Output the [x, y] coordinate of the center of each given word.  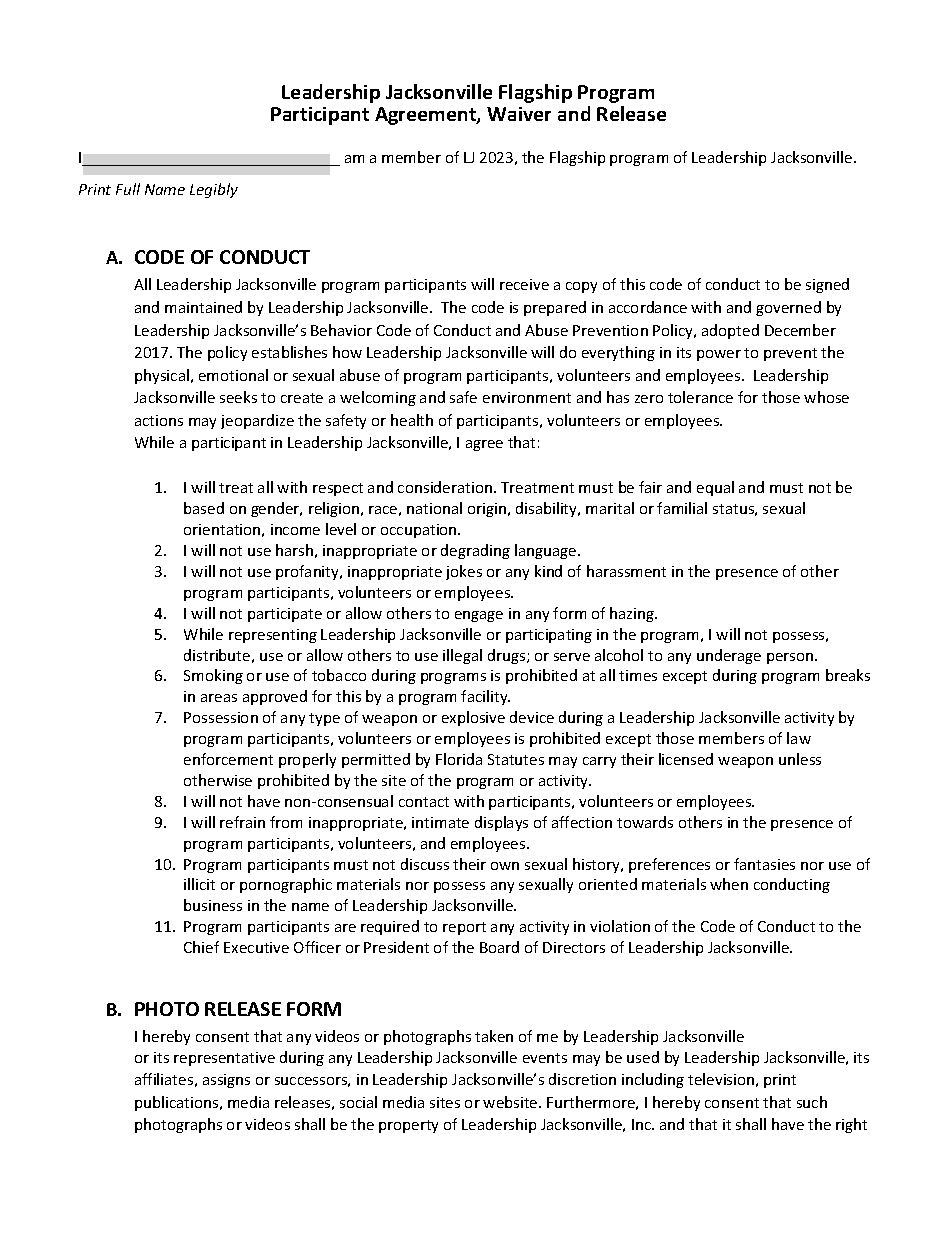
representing [273, 636]
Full [128, 189]
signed [827, 285]
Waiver [519, 114]
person [791, 658]
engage [479, 616]
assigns [226, 1081]
